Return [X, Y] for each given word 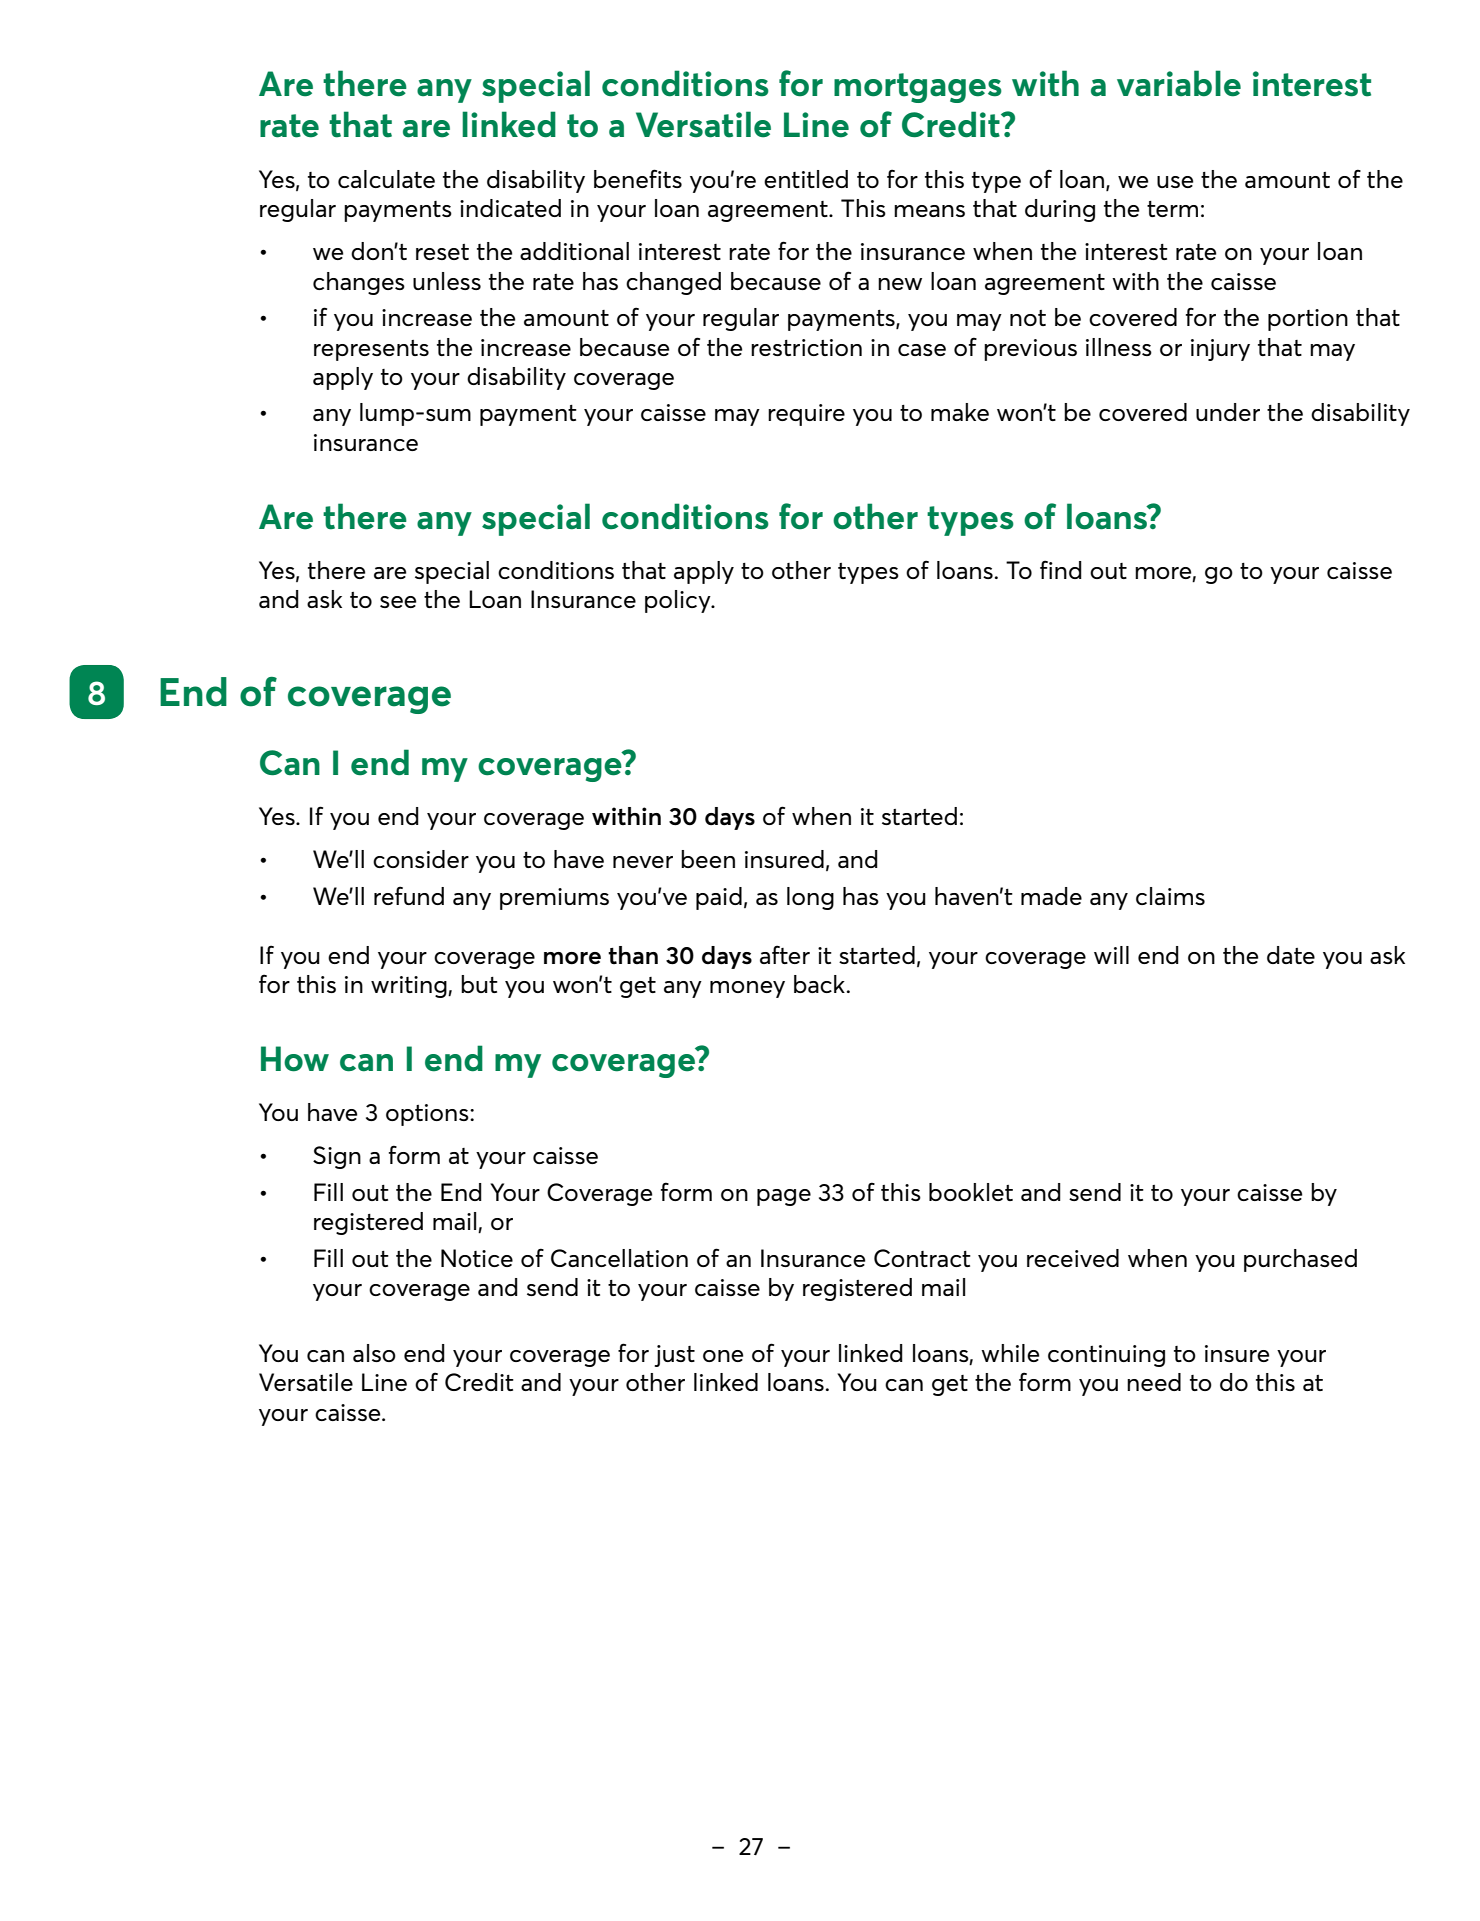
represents [371, 350]
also [374, 1353]
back [819, 984]
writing [410, 987]
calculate [386, 179]
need [1154, 1382]
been [708, 859]
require [806, 415]
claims [1170, 896]
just [674, 1356]
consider [421, 859]
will [1111, 955]
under [1228, 412]
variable [1179, 83]
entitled [806, 179]
